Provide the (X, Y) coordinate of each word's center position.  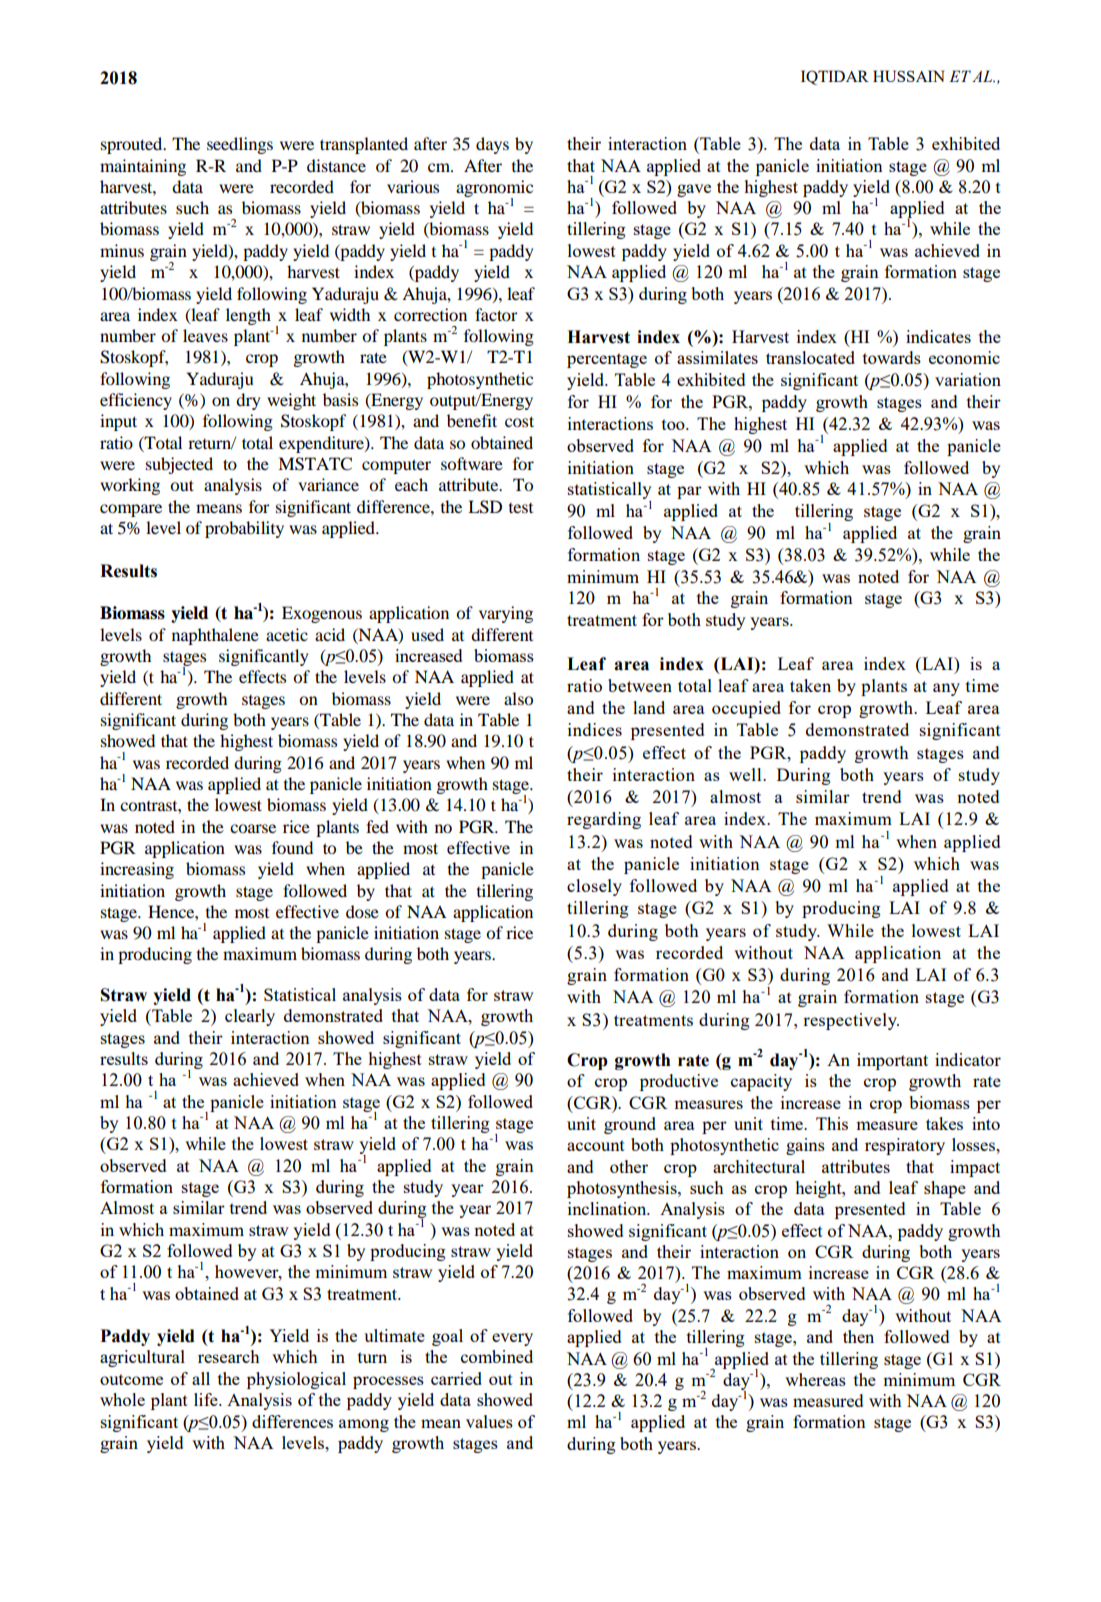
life (207, 1399)
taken (810, 685)
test (520, 508)
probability (244, 529)
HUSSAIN (909, 76)
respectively (851, 1021)
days (492, 145)
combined (497, 1356)
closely (594, 887)
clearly (250, 1017)
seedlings (240, 145)
